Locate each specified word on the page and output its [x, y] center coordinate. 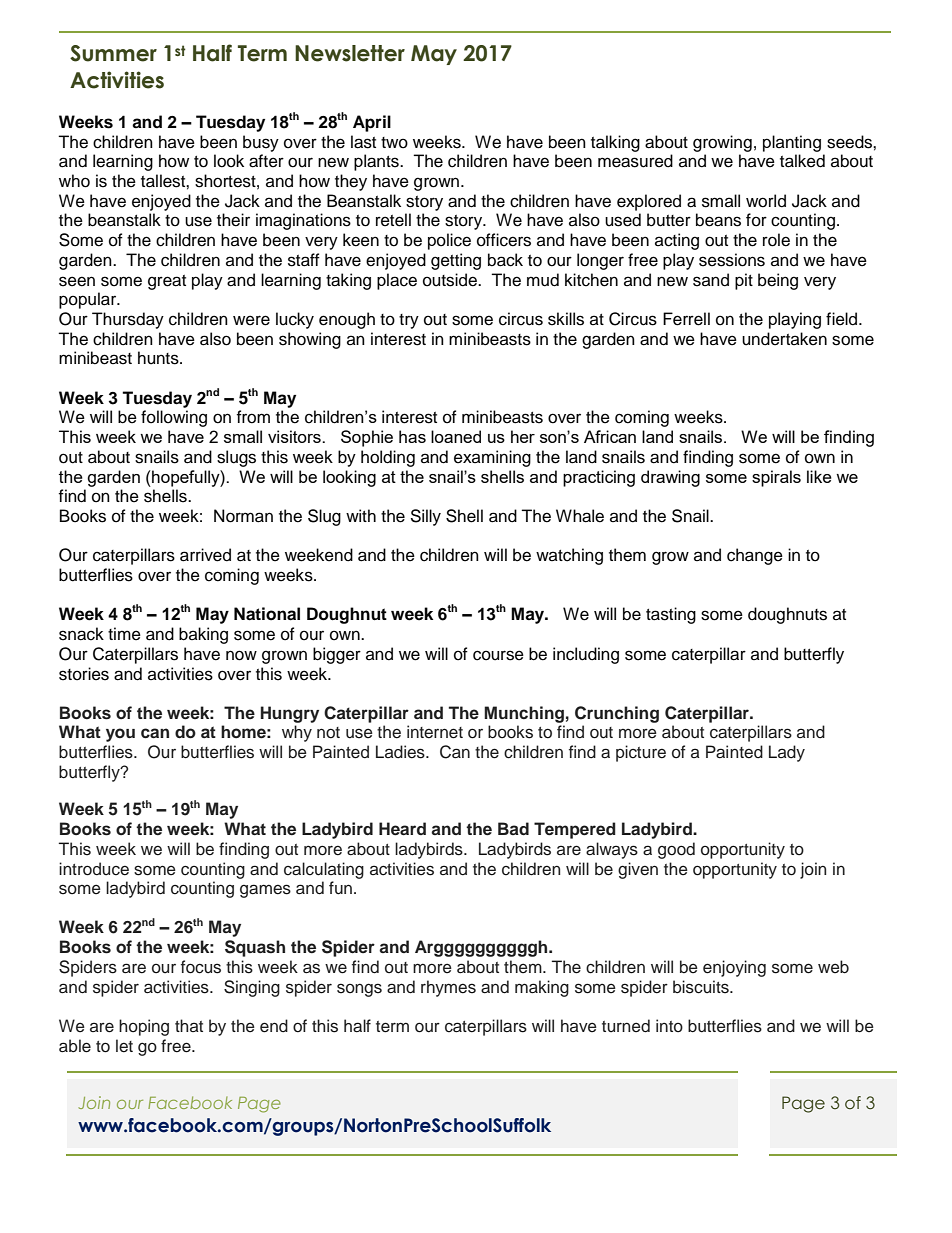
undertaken [784, 339]
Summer [113, 53]
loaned [456, 436]
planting [792, 143]
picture [641, 753]
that [189, 1025]
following [174, 418]
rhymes [448, 988]
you [120, 735]
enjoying [734, 968]
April [372, 123]
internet [435, 732]
